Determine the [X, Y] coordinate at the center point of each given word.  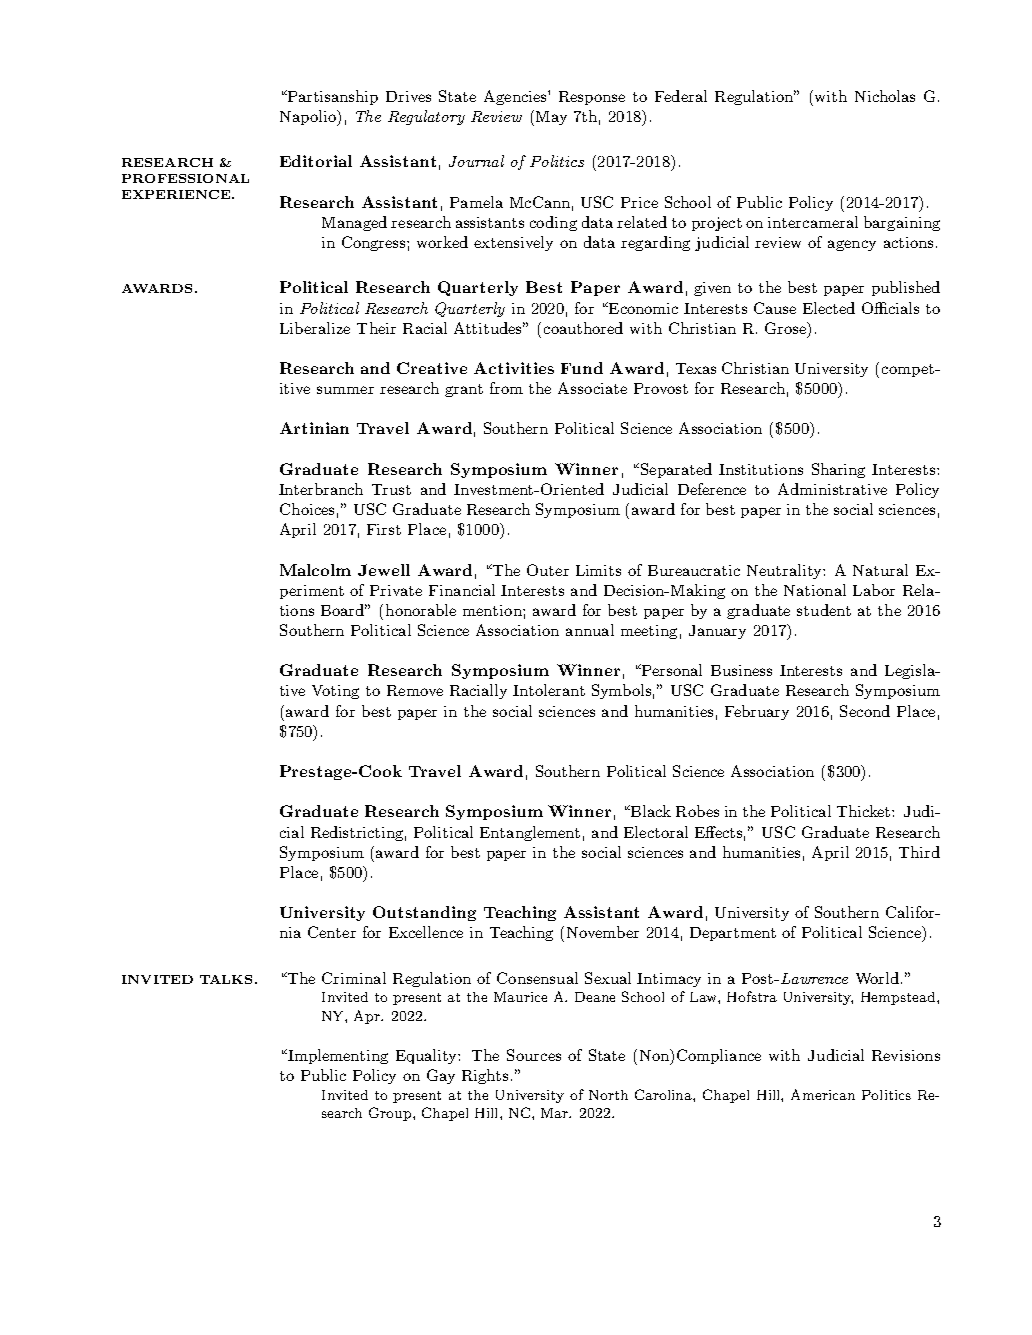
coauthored [583, 328]
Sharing [838, 470]
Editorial [316, 161]
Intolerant [549, 690]
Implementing [337, 1056]
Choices [307, 509]
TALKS [226, 979]
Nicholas [885, 96]
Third [919, 852]
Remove [415, 690]
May [551, 118]
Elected [829, 308]
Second [865, 711]
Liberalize [315, 328]
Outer [548, 570]
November [603, 932]
